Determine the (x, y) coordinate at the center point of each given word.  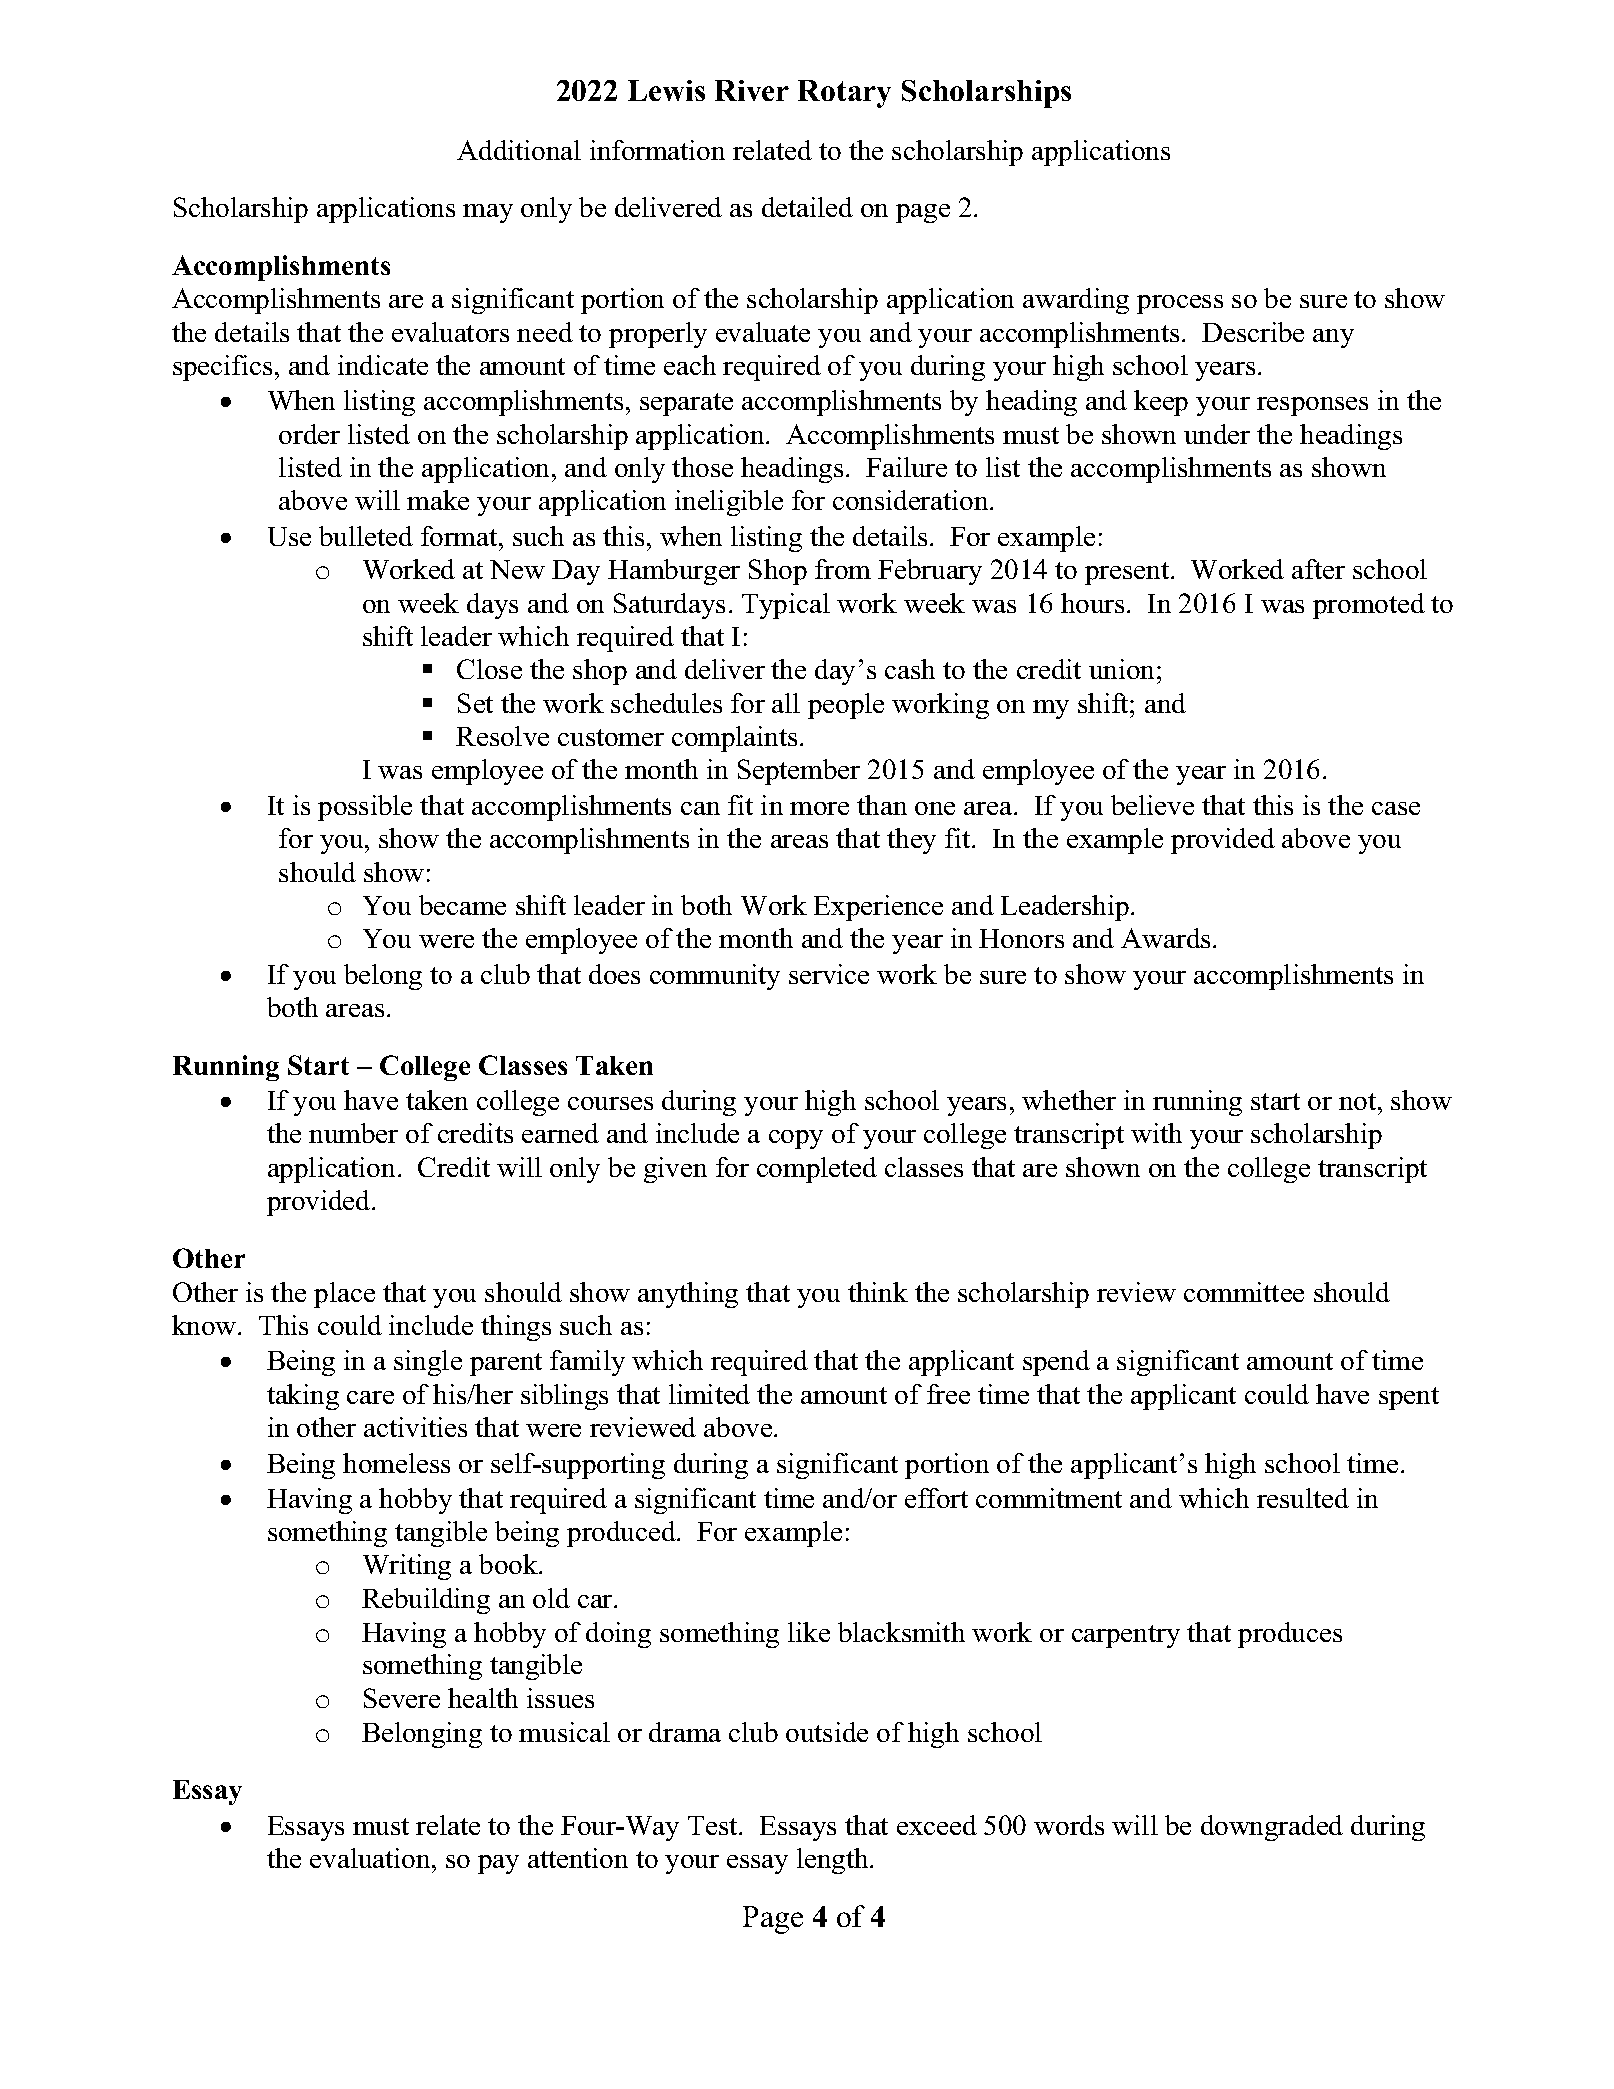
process (1180, 304)
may (488, 213)
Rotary (844, 94)
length (834, 1861)
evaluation (371, 1858)
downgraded (1272, 1828)
